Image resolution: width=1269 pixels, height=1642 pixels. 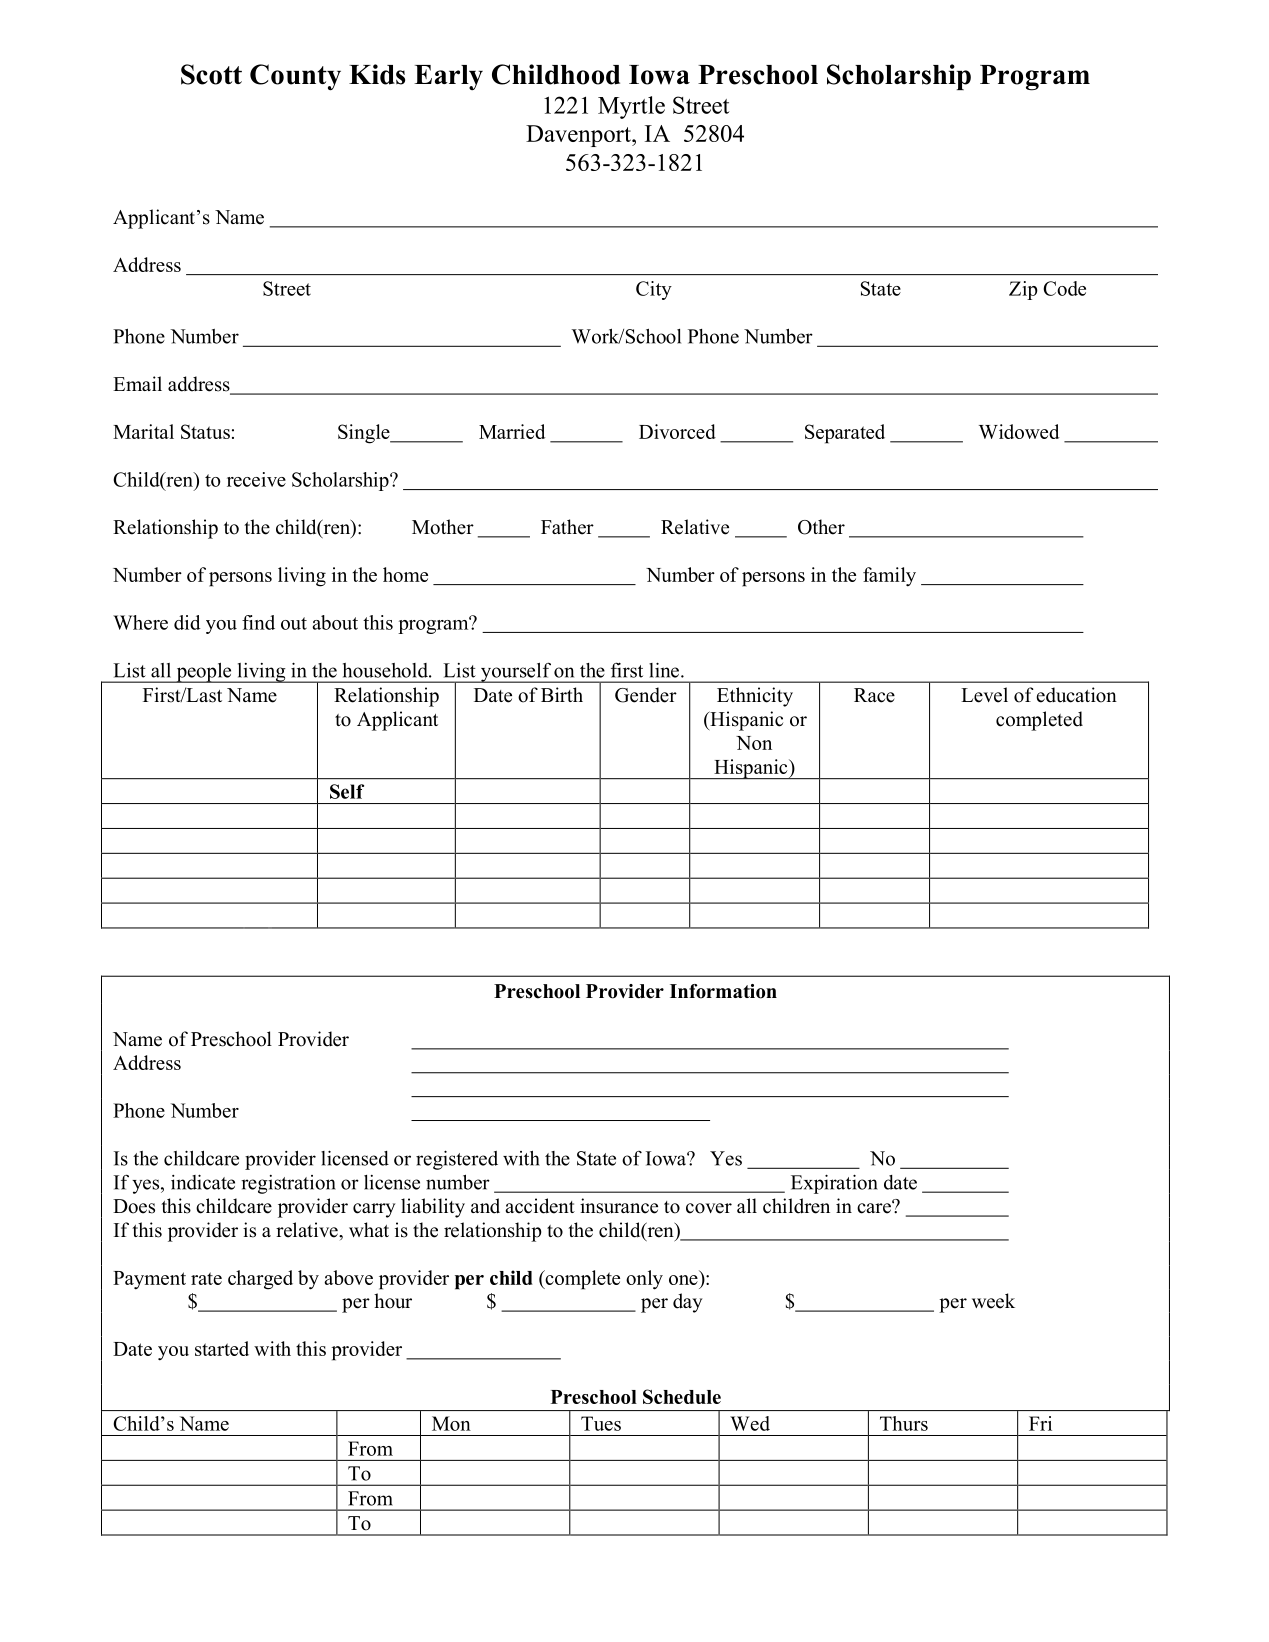 What do you see at coordinates (984, 695) in the screenshot?
I see `Level` at bounding box center [984, 695].
